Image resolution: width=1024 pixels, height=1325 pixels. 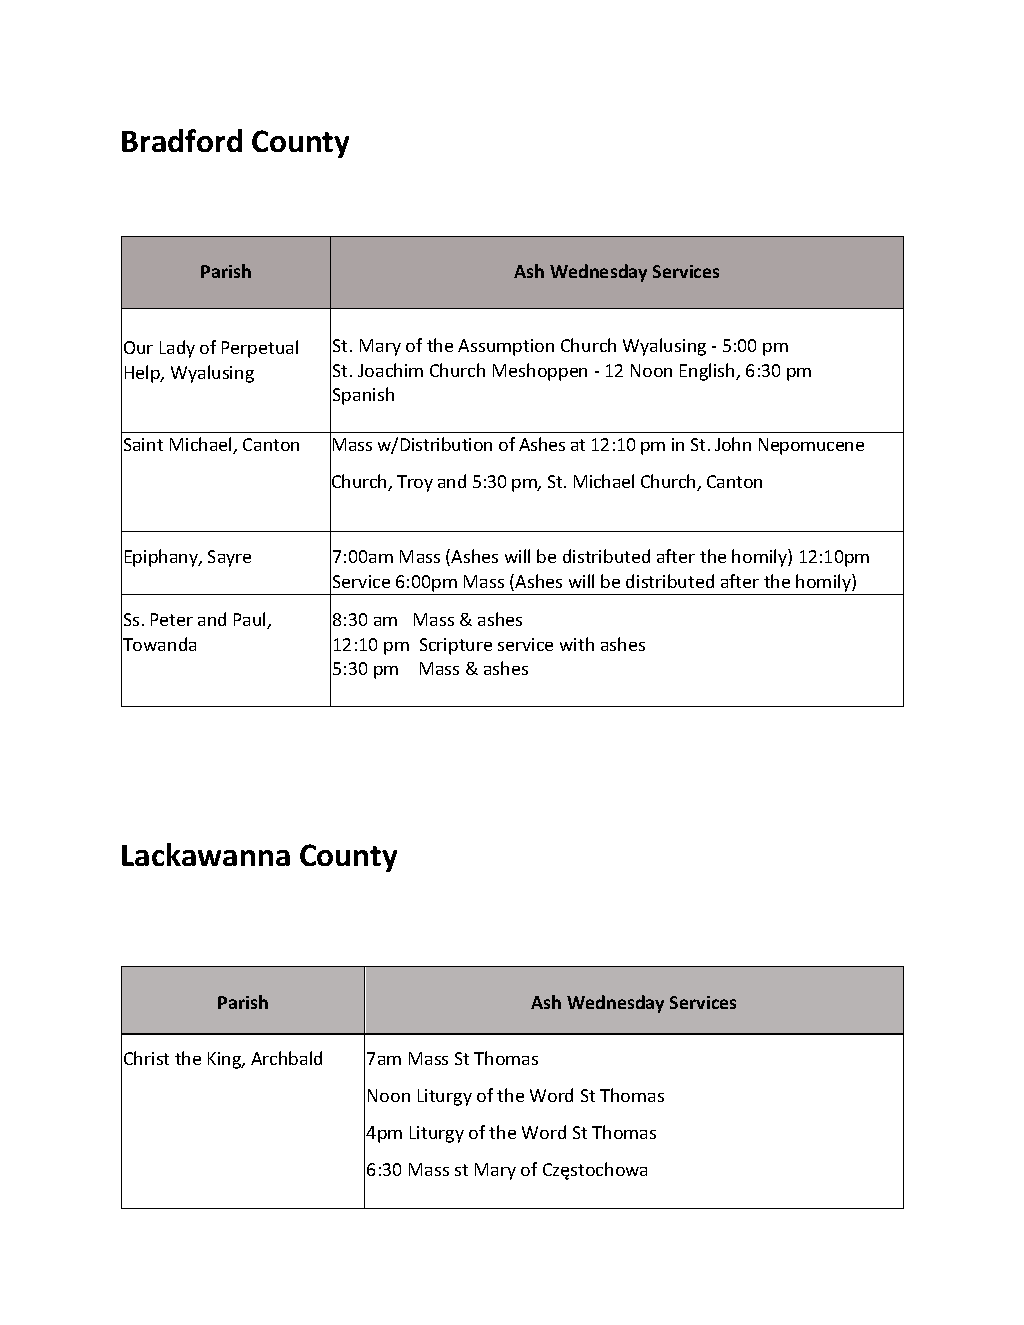 What do you see at coordinates (182, 140) in the image?
I see `Bradford` at bounding box center [182, 140].
